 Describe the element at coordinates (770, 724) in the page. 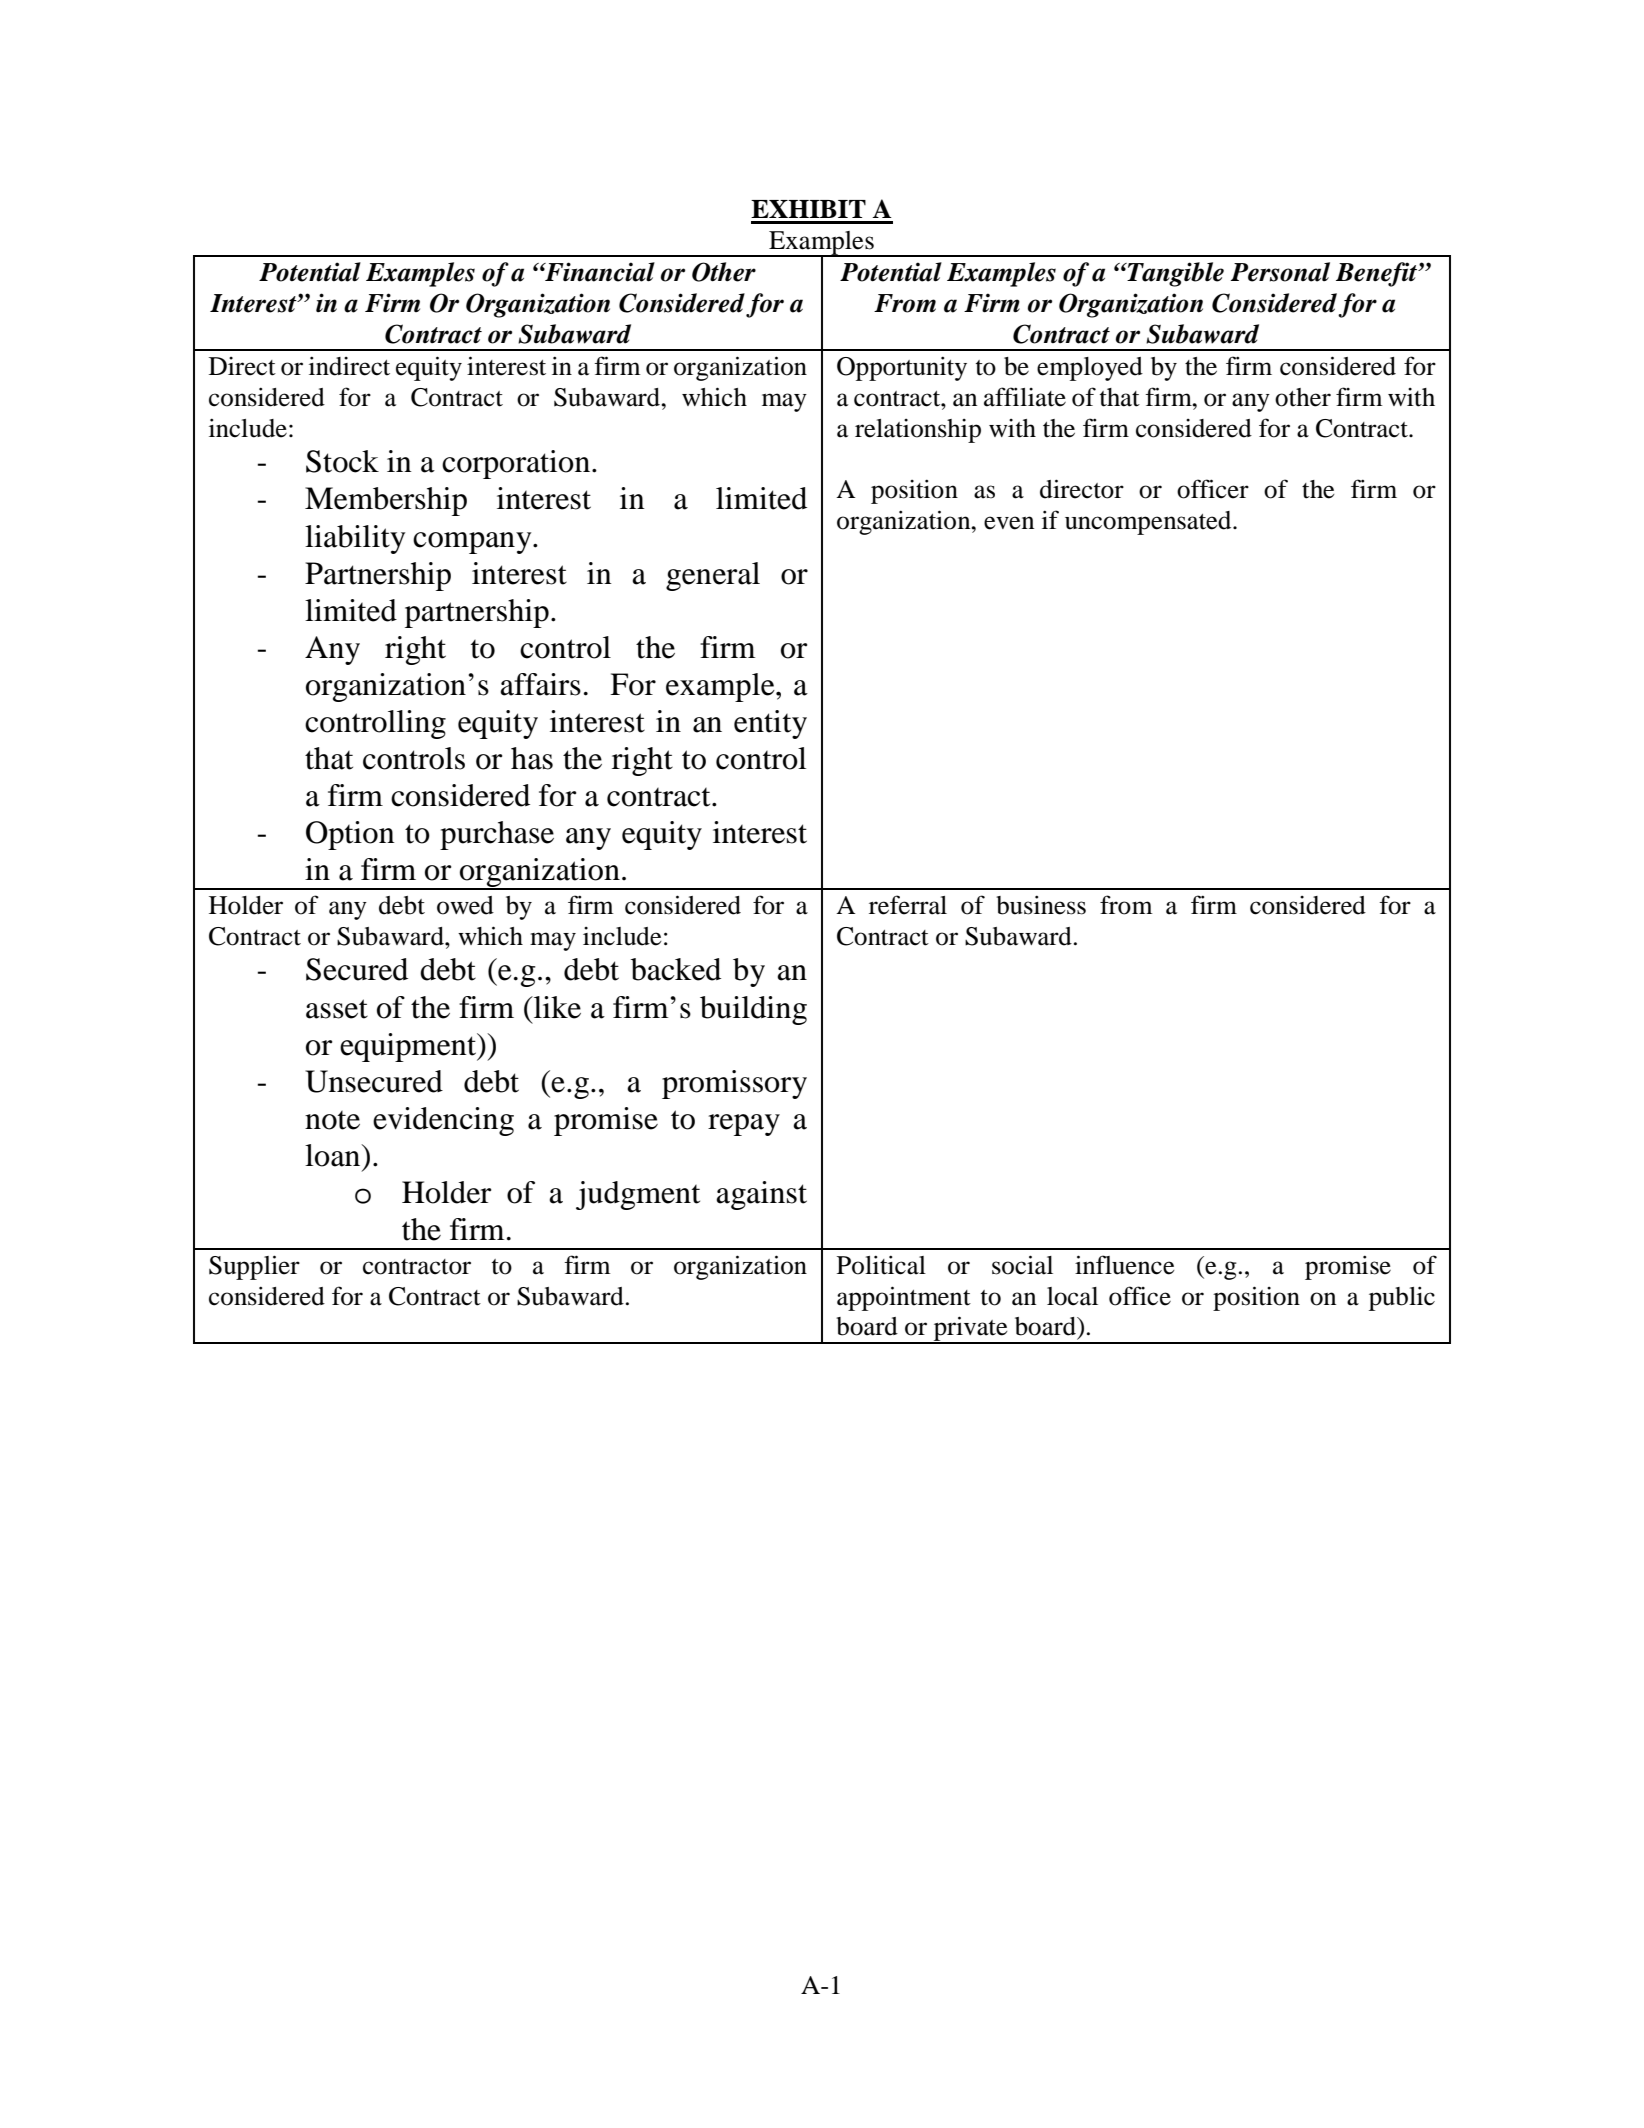

I see `entity` at that location.
